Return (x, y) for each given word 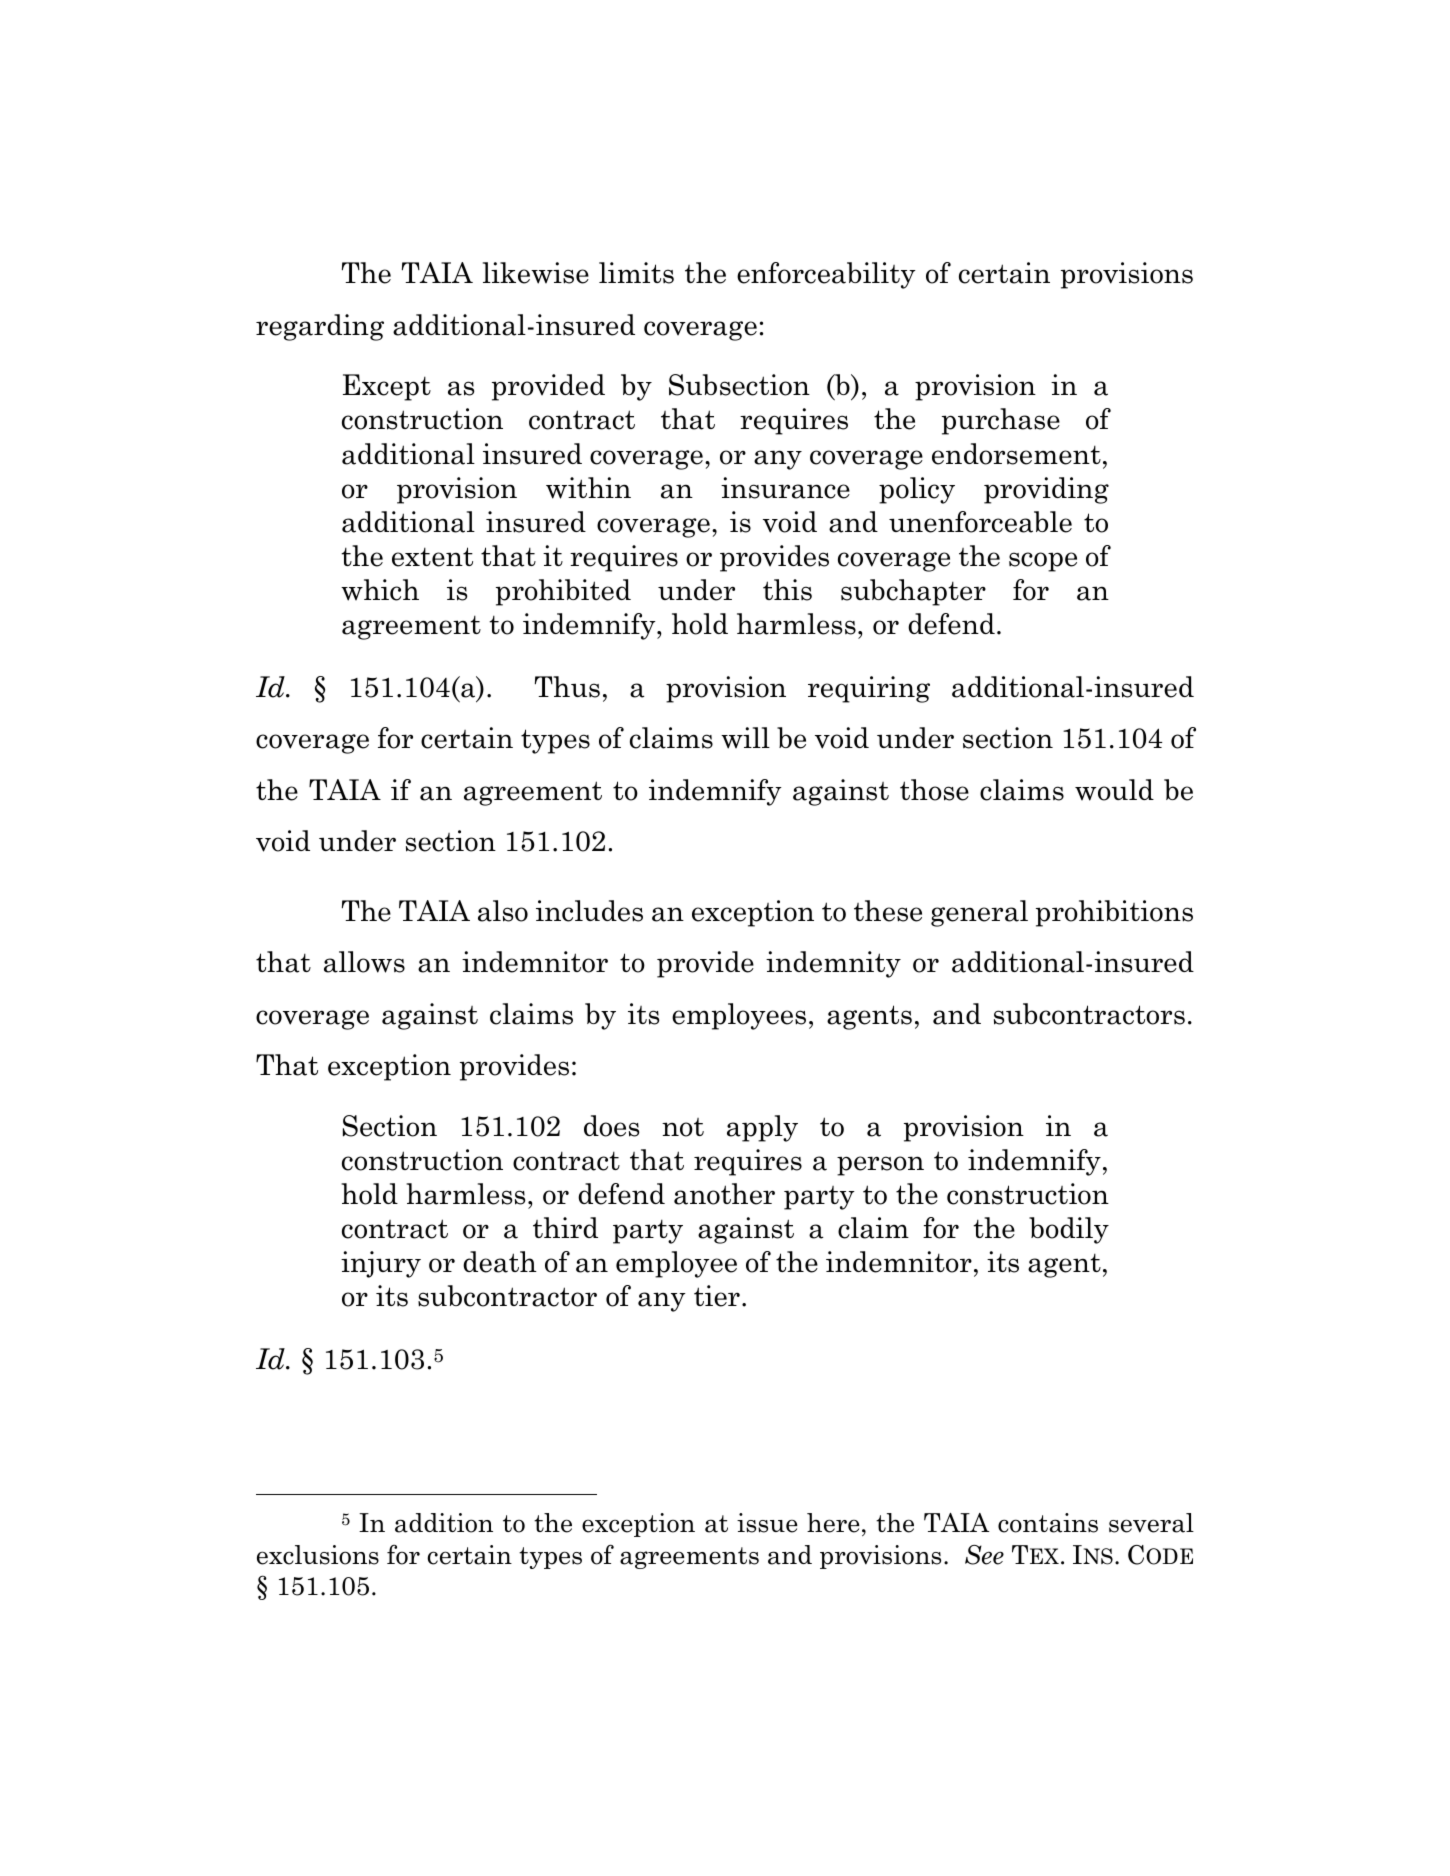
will (745, 738)
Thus (567, 687)
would (1114, 790)
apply (762, 1128)
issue (767, 1523)
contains (1048, 1523)
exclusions (318, 1555)
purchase (1001, 421)
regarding (320, 327)
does (611, 1126)
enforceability (826, 275)
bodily (1069, 1230)
